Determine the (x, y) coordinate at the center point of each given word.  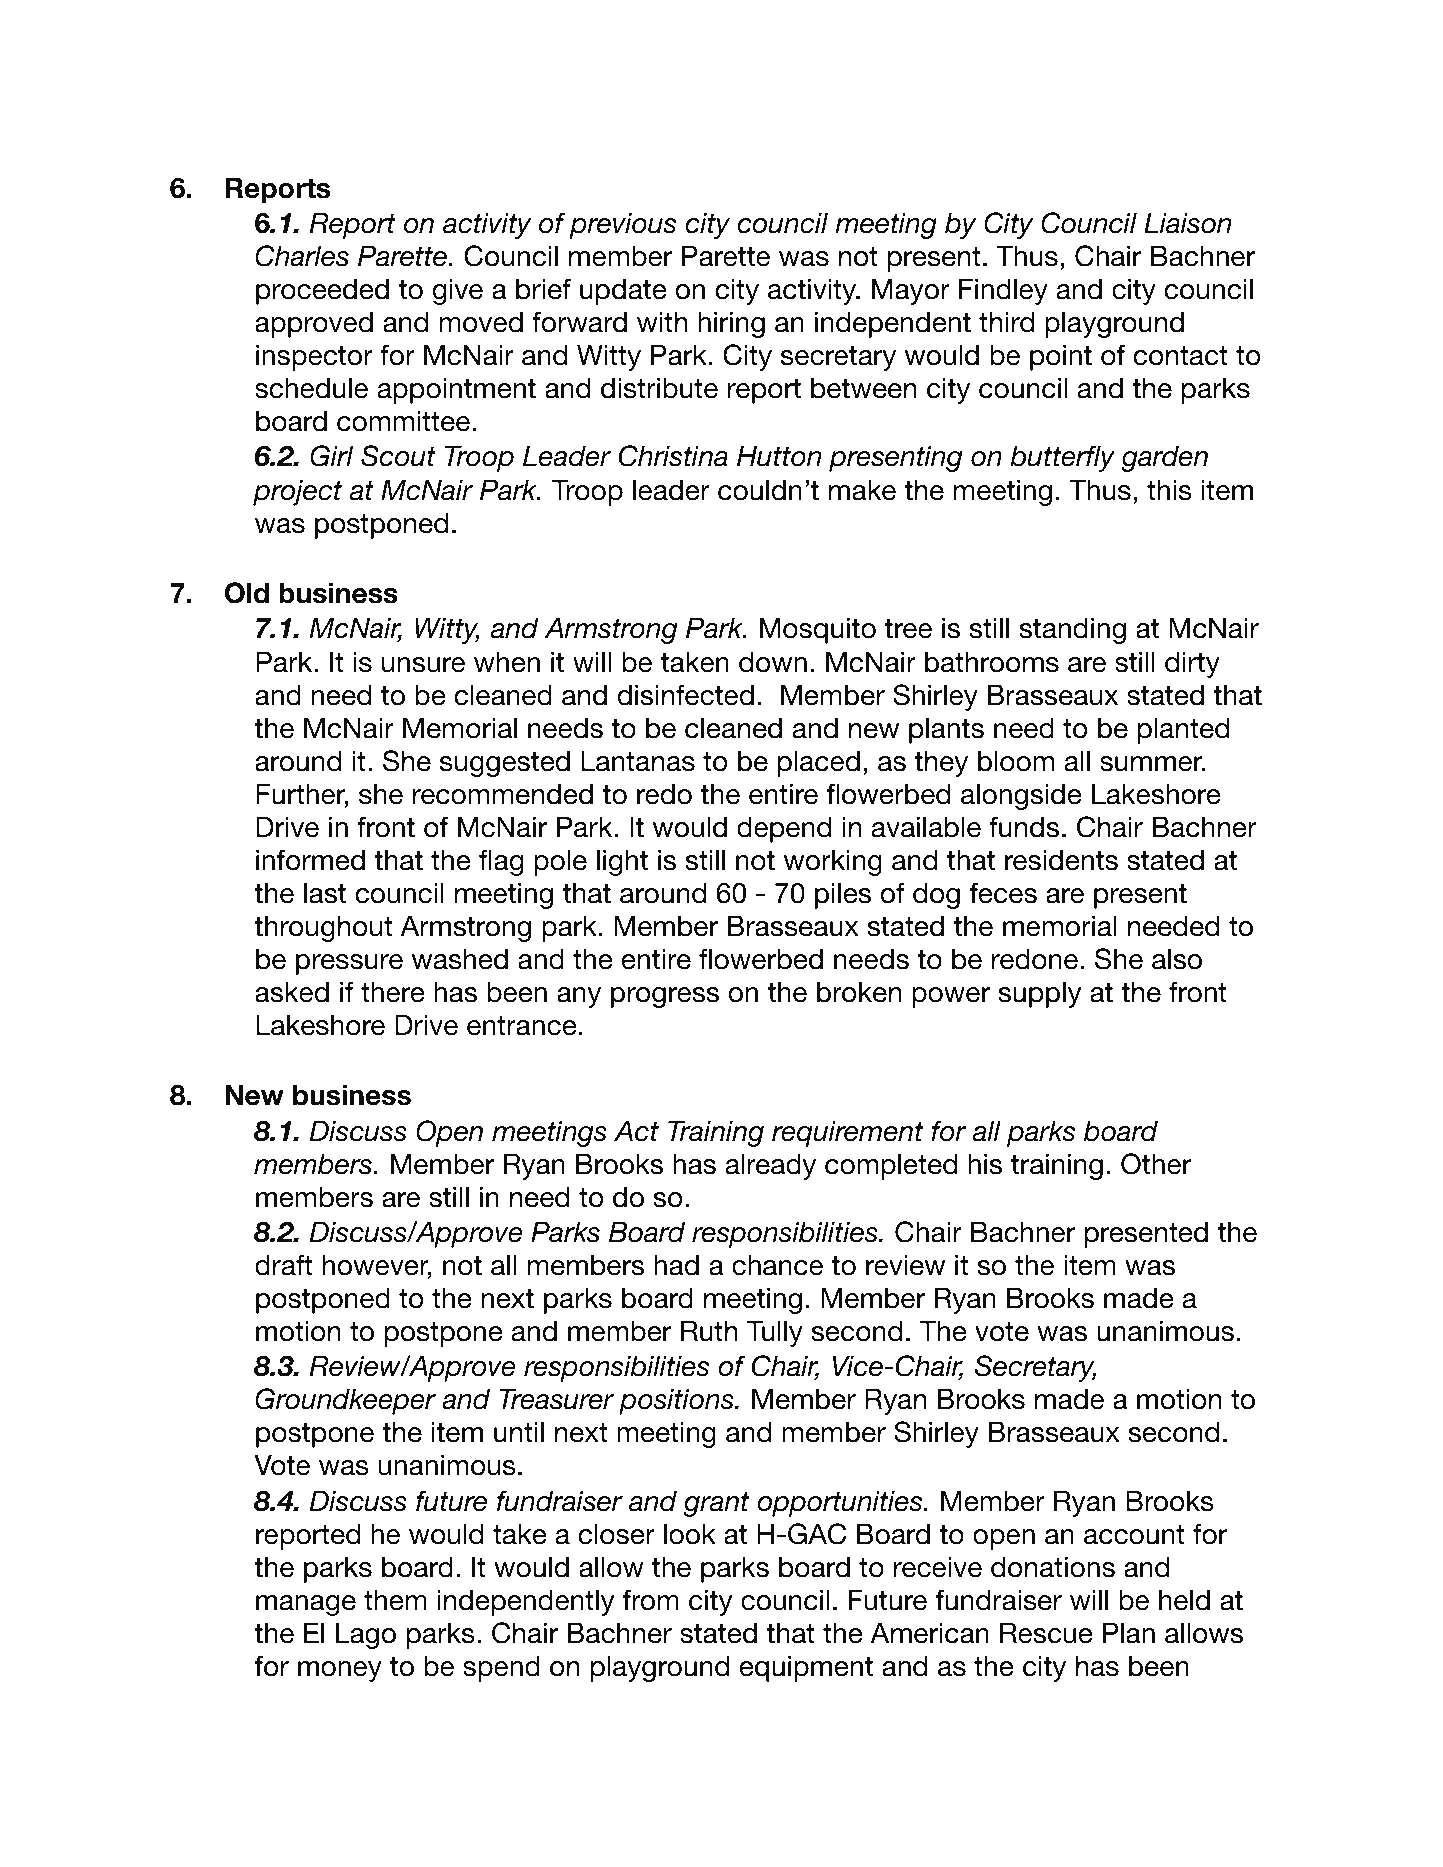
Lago (366, 1636)
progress (665, 997)
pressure (349, 964)
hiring (731, 325)
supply (1039, 995)
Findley (1003, 292)
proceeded (322, 292)
